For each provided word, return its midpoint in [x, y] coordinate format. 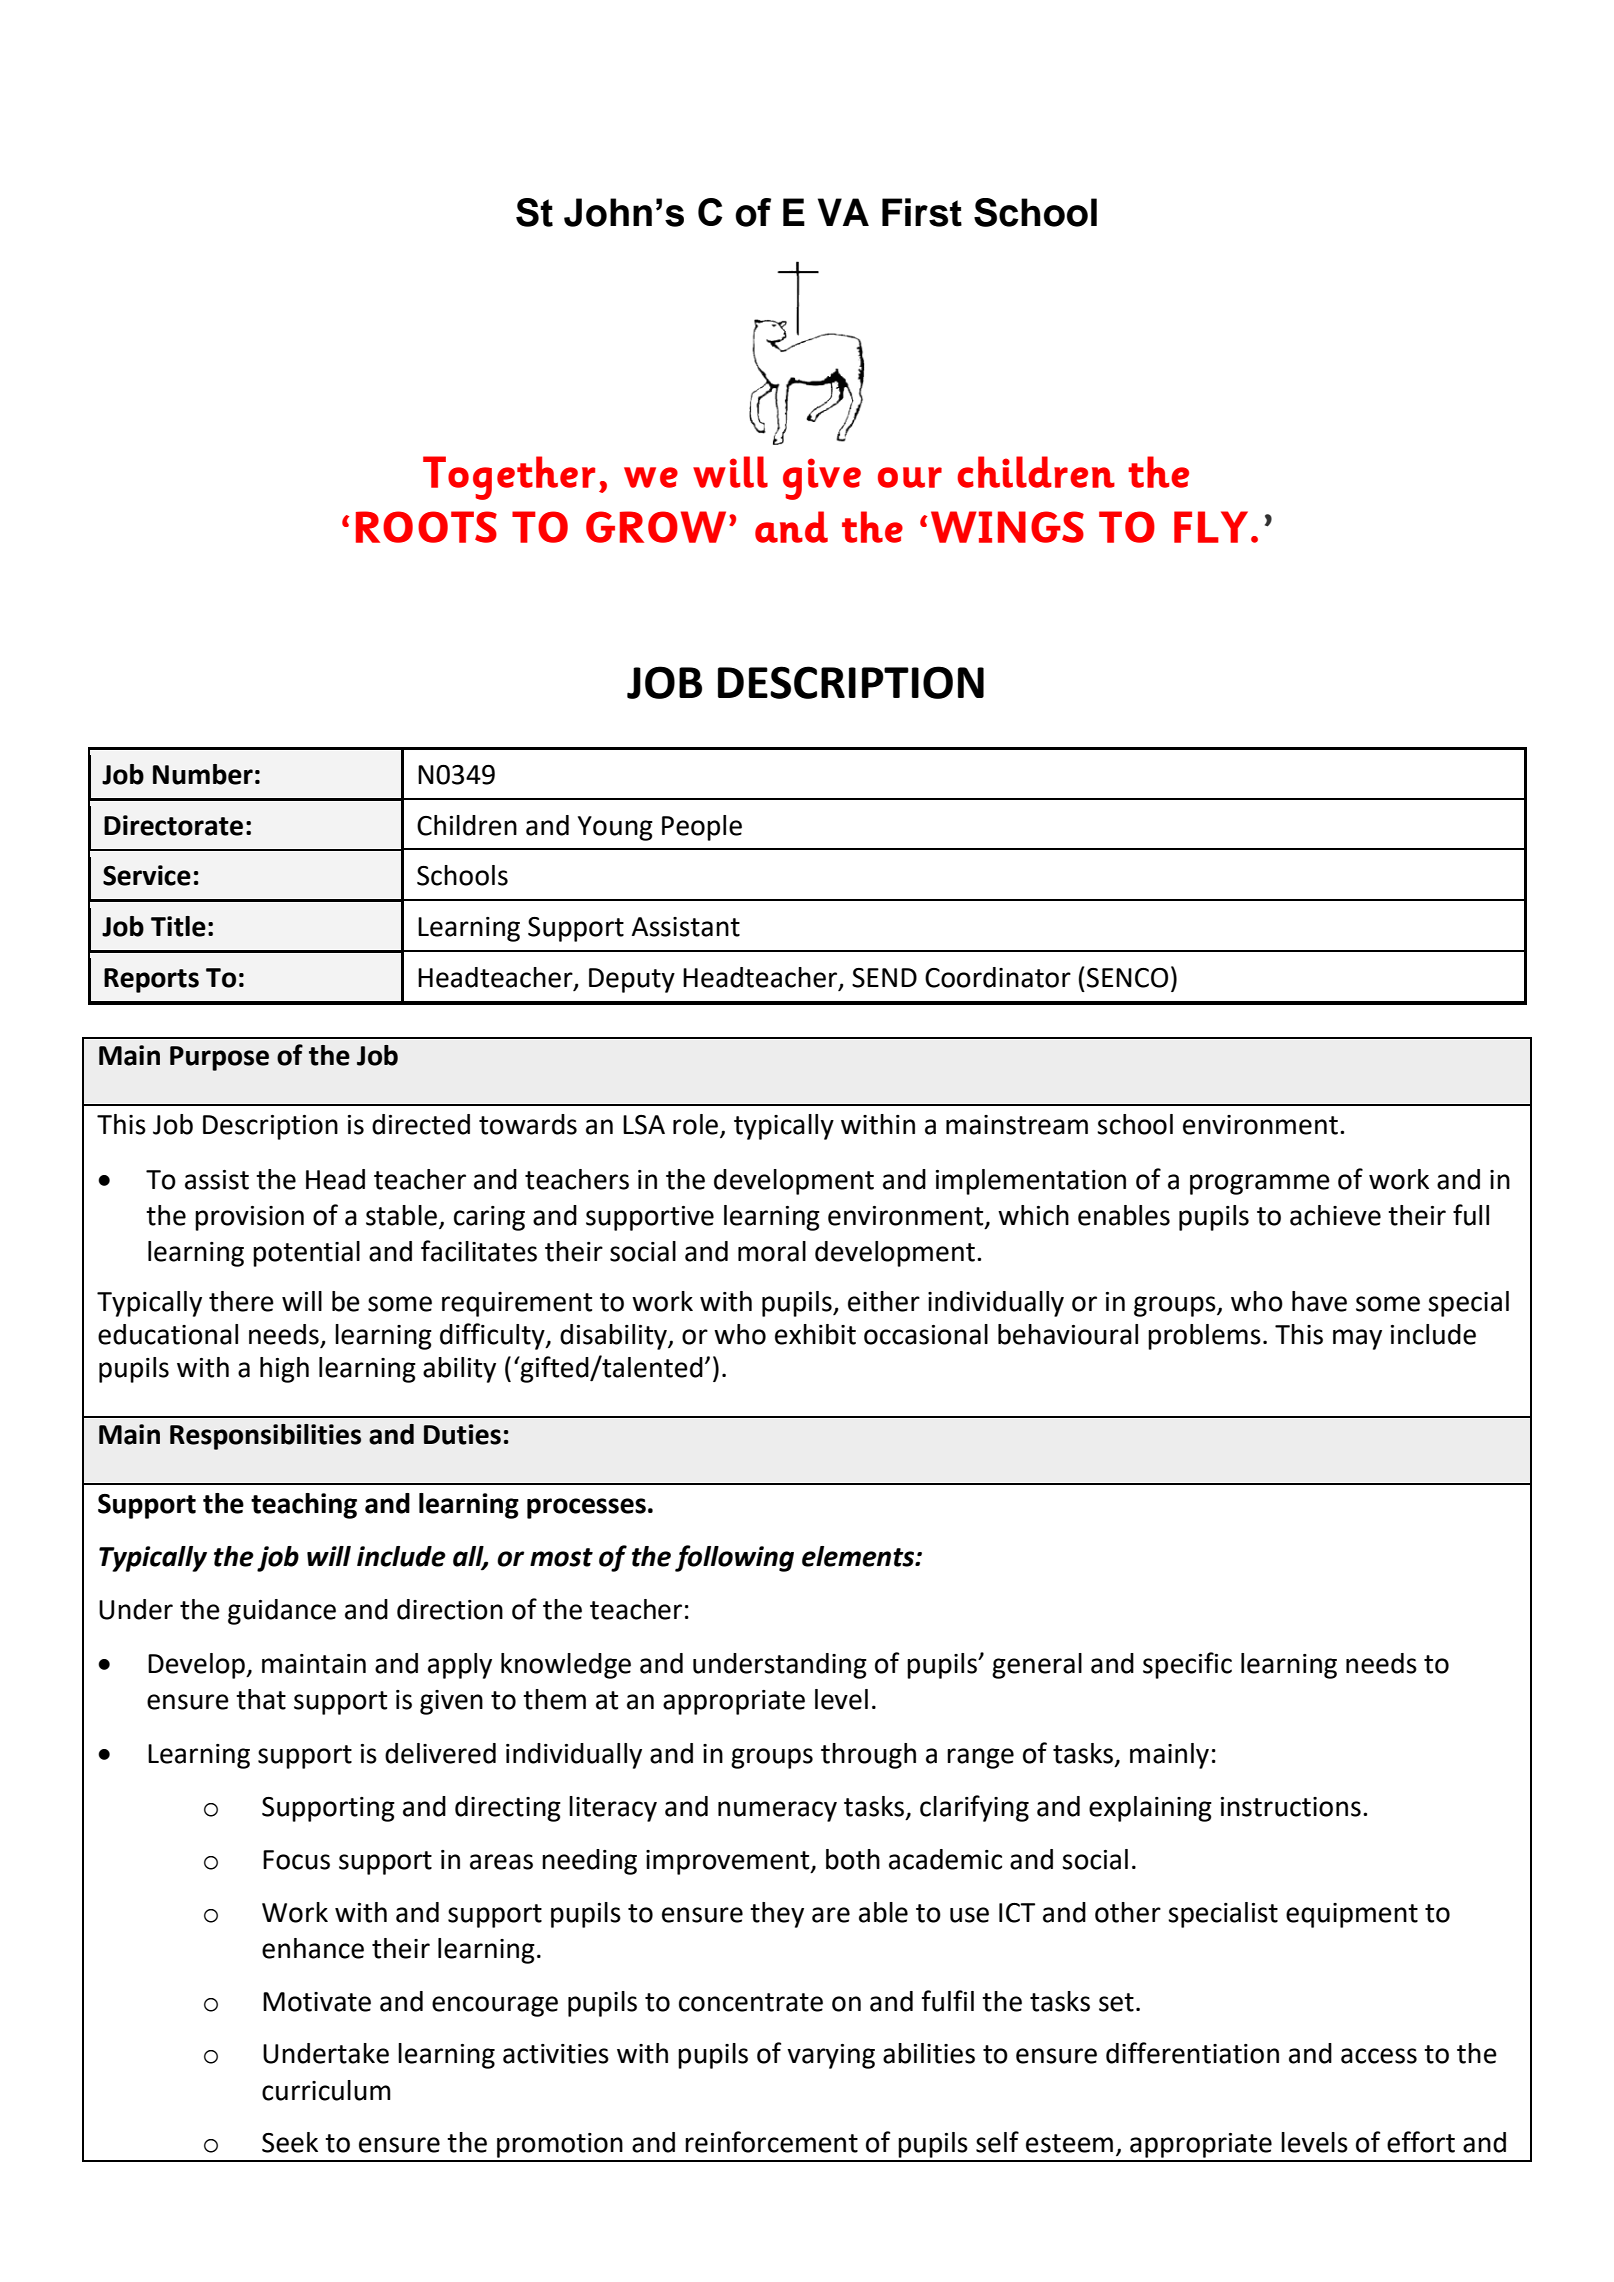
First [922, 212]
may [1357, 1339]
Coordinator [998, 977]
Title [178, 926]
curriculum [326, 2090]
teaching [304, 1506]
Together [509, 478]
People [702, 828]
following [734, 1558]
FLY [1211, 527]
